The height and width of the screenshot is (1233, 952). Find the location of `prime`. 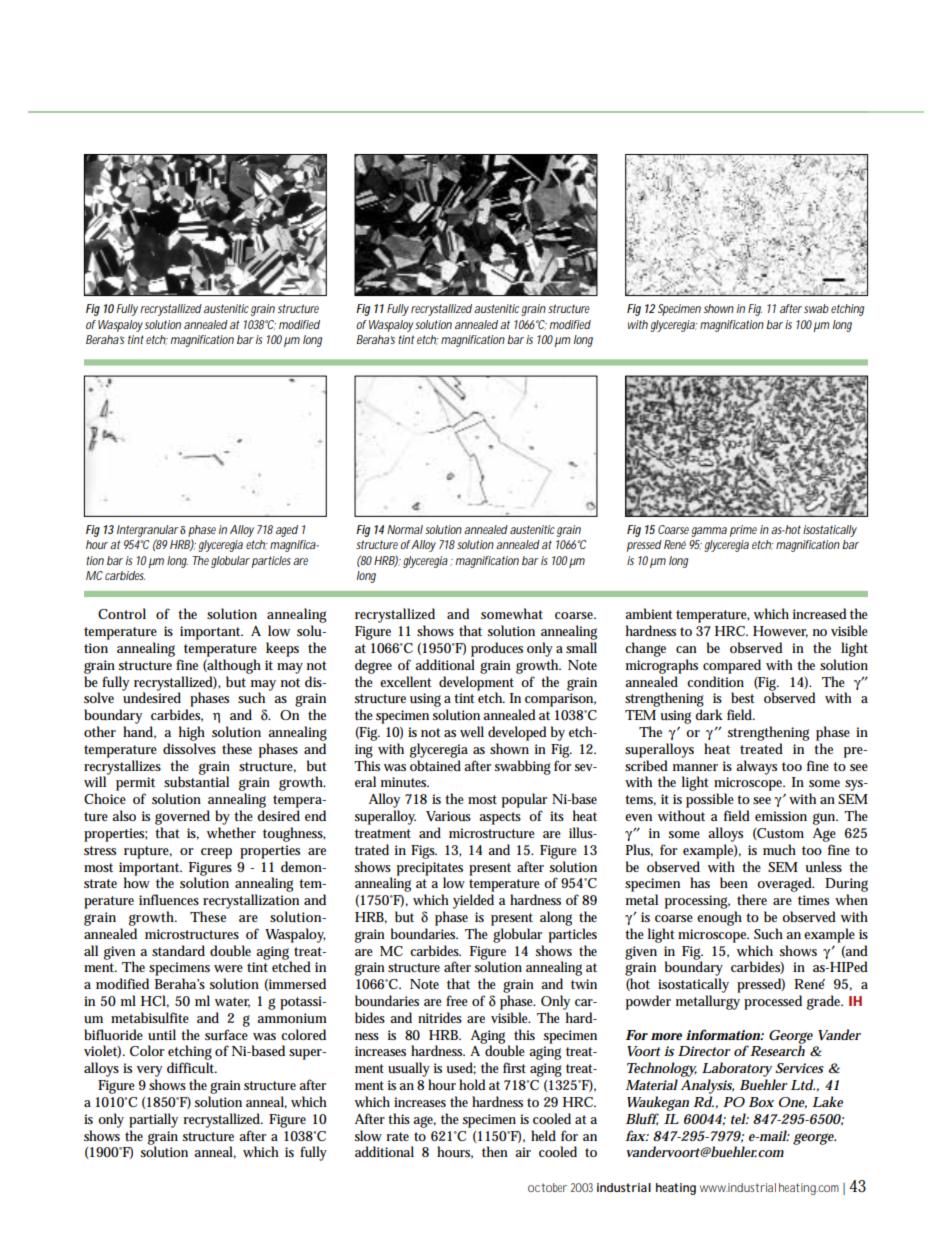

prime is located at coordinates (743, 531).
